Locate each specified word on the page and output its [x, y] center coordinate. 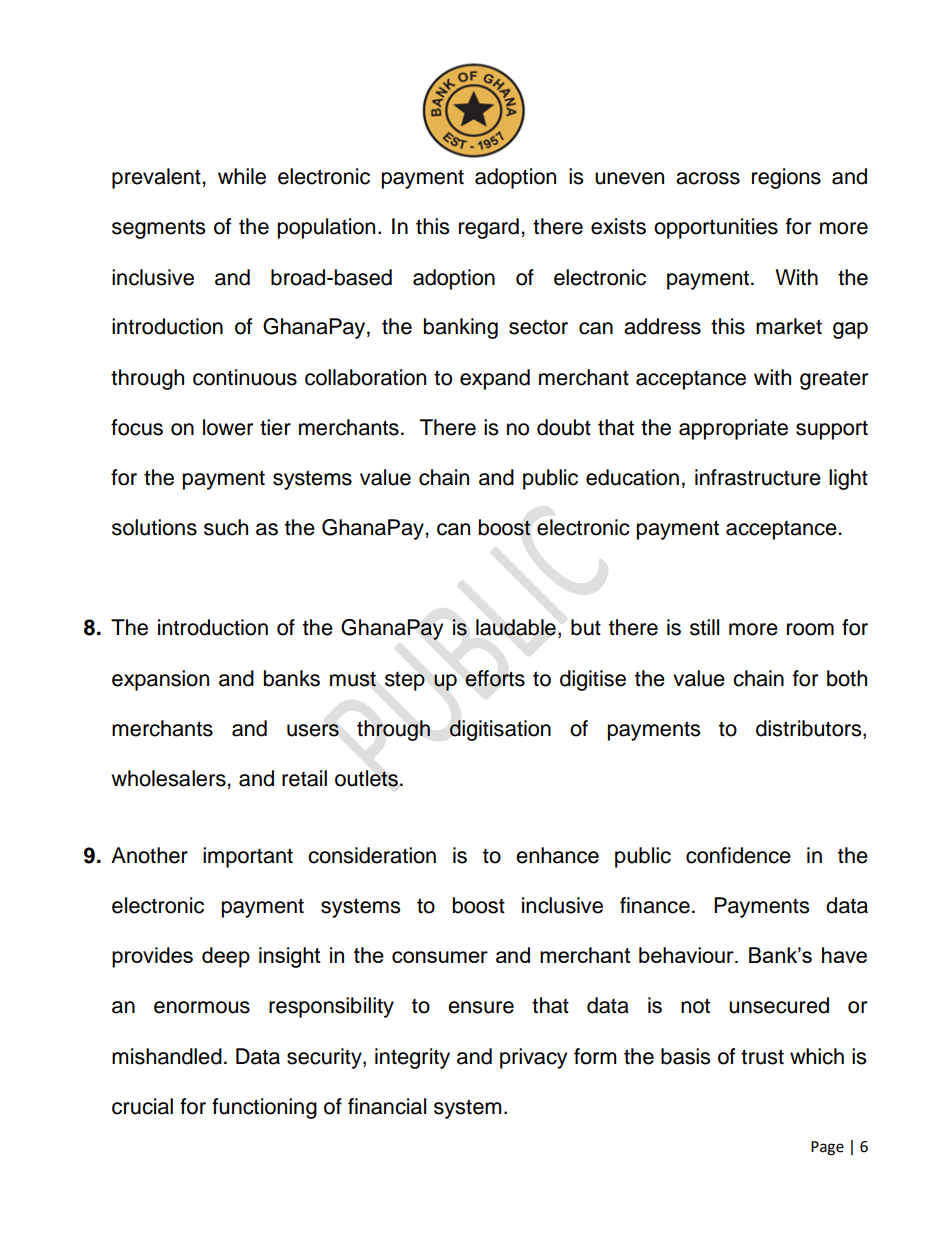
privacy [533, 1058]
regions [786, 178]
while [242, 176]
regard [489, 228]
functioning [264, 1108]
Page [827, 1148]
